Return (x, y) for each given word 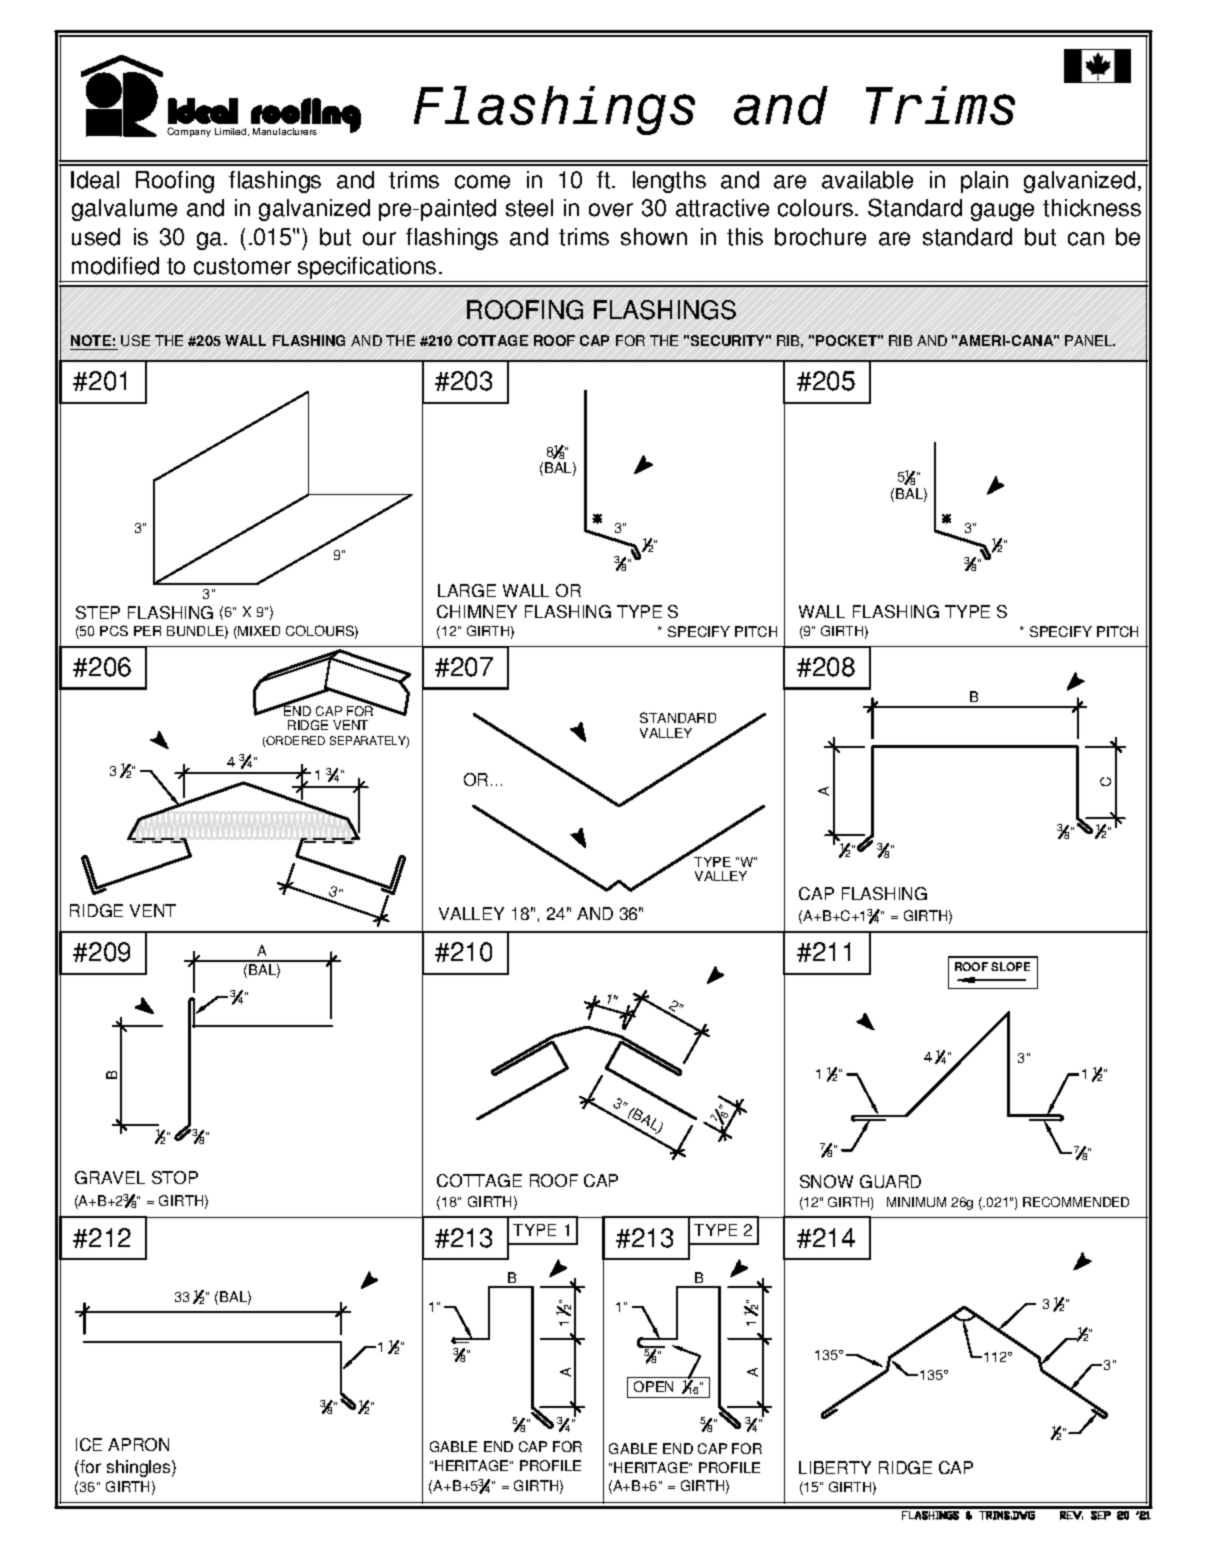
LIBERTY (835, 1467)
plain (984, 182)
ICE (89, 1444)
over (611, 210)
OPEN (653, 1386)
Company (189, 132)
